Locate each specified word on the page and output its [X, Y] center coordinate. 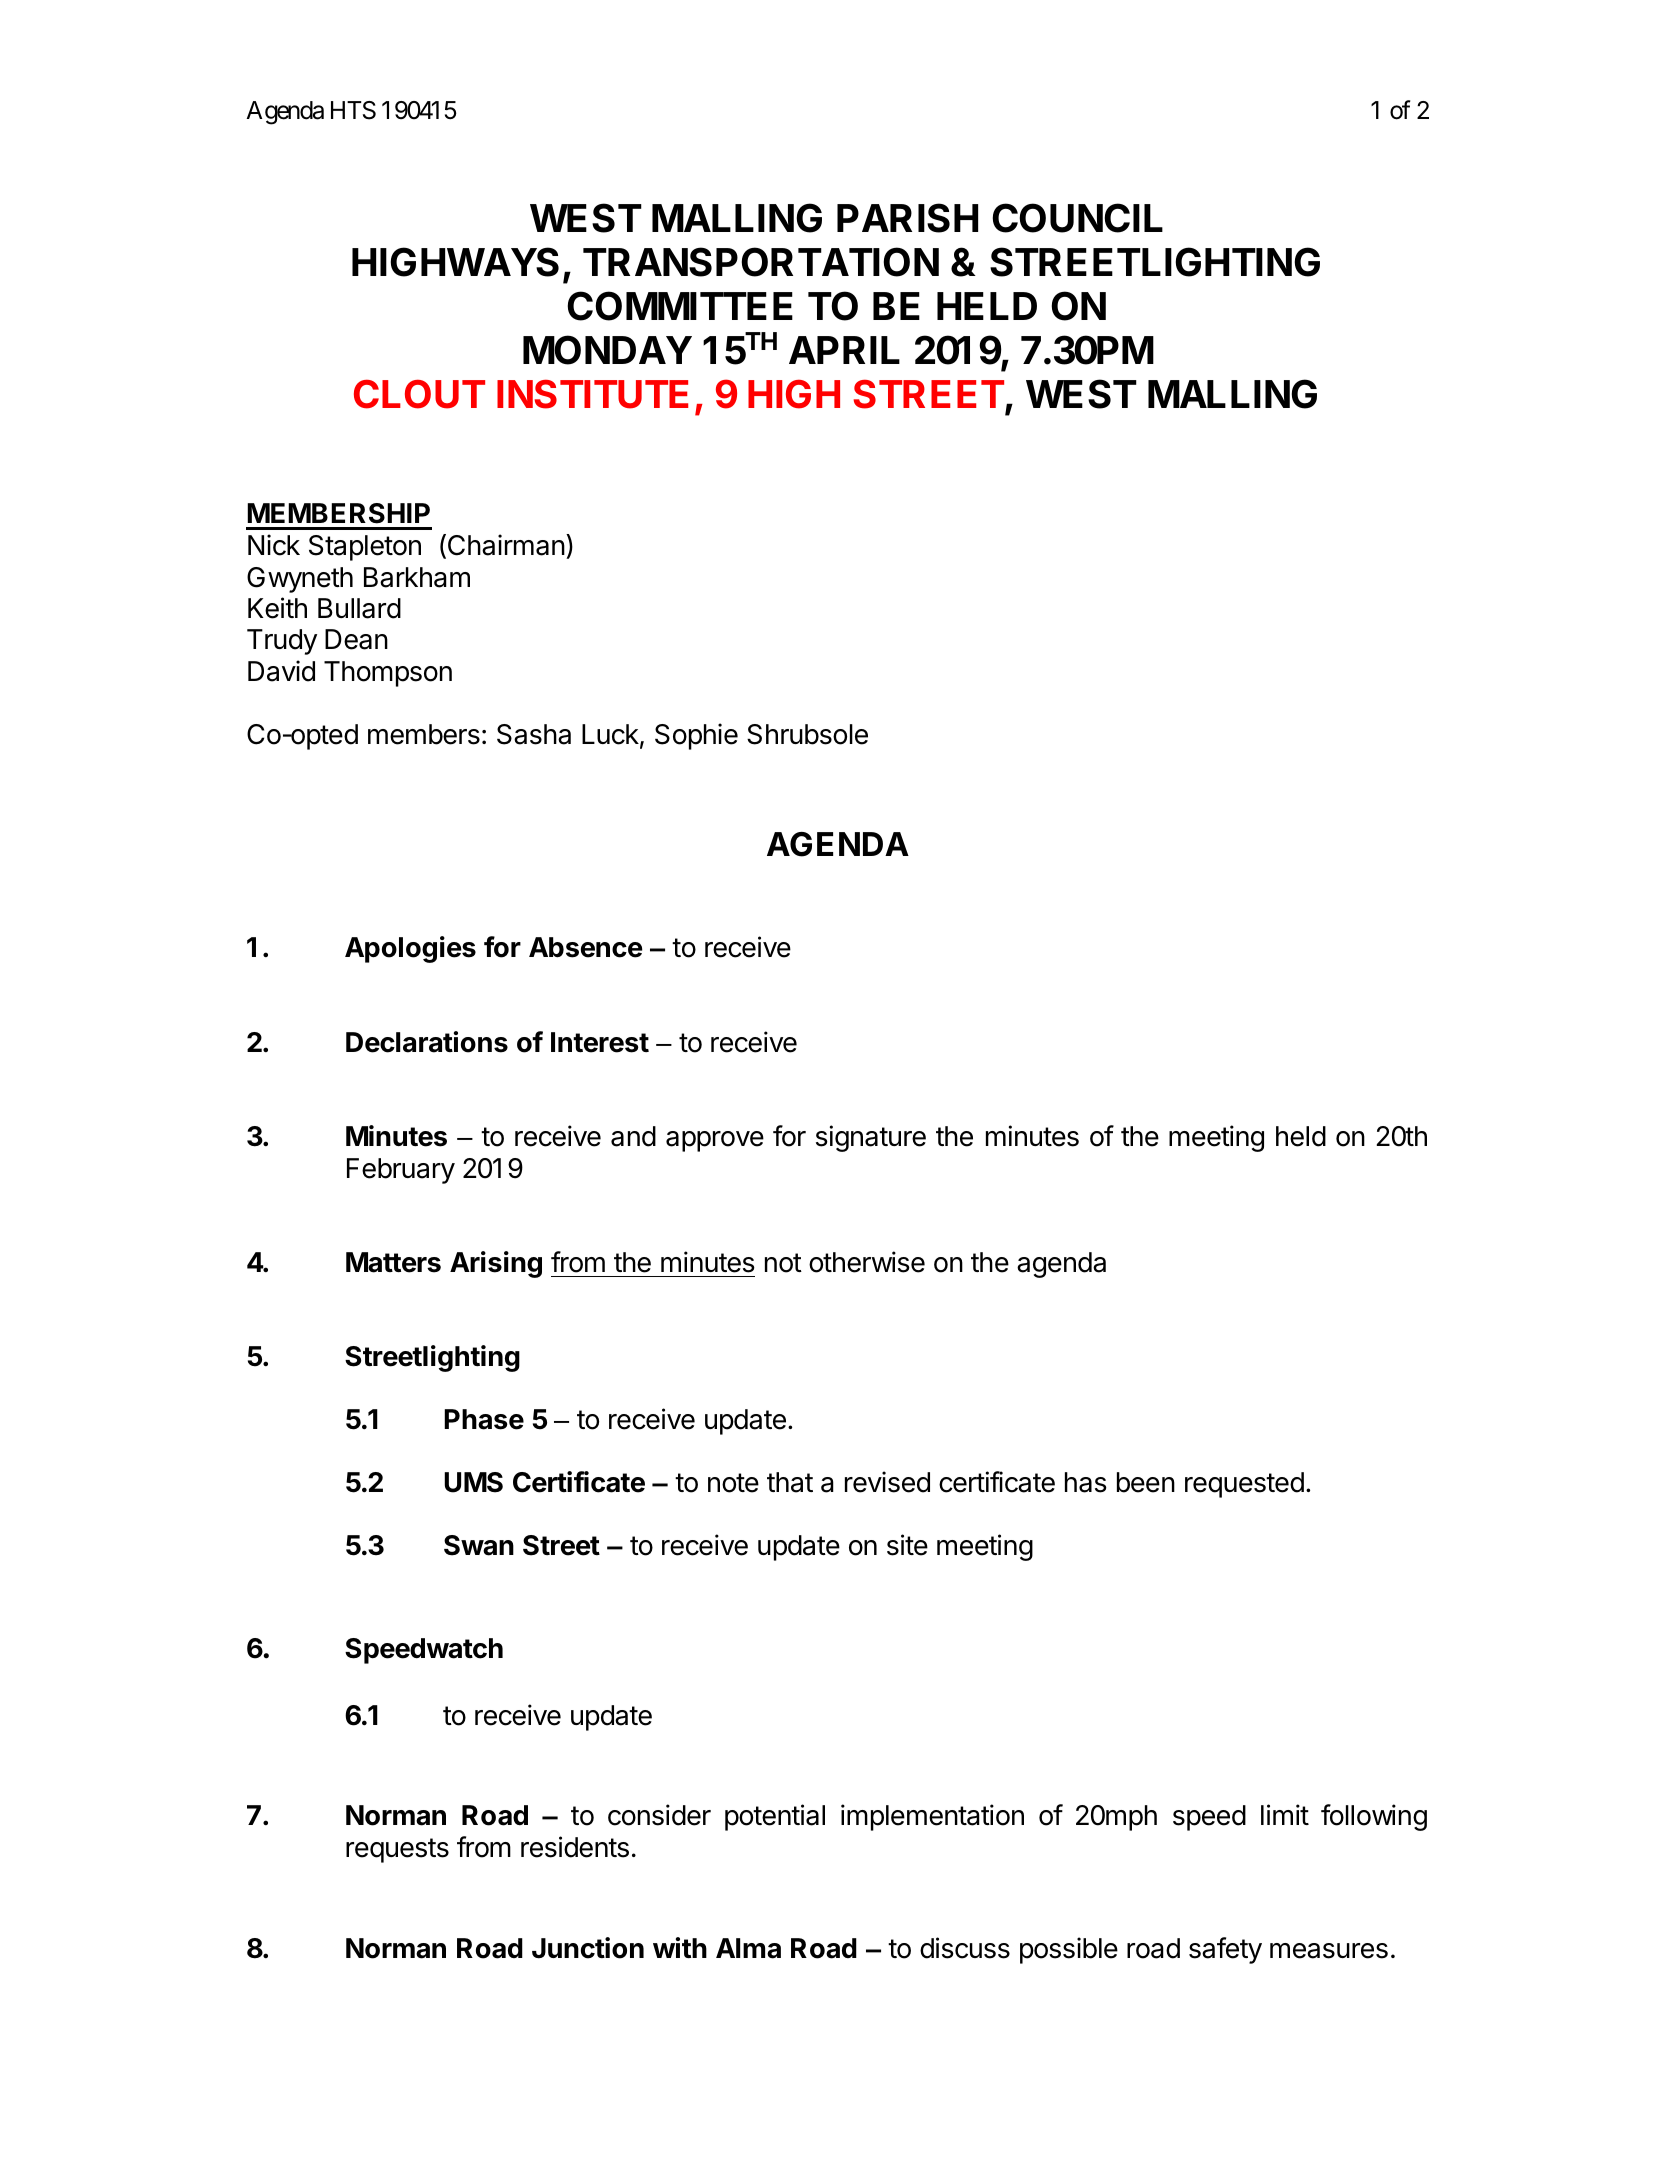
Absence [586, 947]
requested [1244, 1485]
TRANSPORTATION [761, 262]
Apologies [410, 949]
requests [397, 1850]
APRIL [844, 350]
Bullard [359, 608]
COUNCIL [1077, 218]
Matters [393, 1262]
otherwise [867, 1262]
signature [871, 1138]
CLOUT [419, 394]
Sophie [696, 736]
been [1146, 1482]
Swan [479, 1545]
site [907, 1545]
